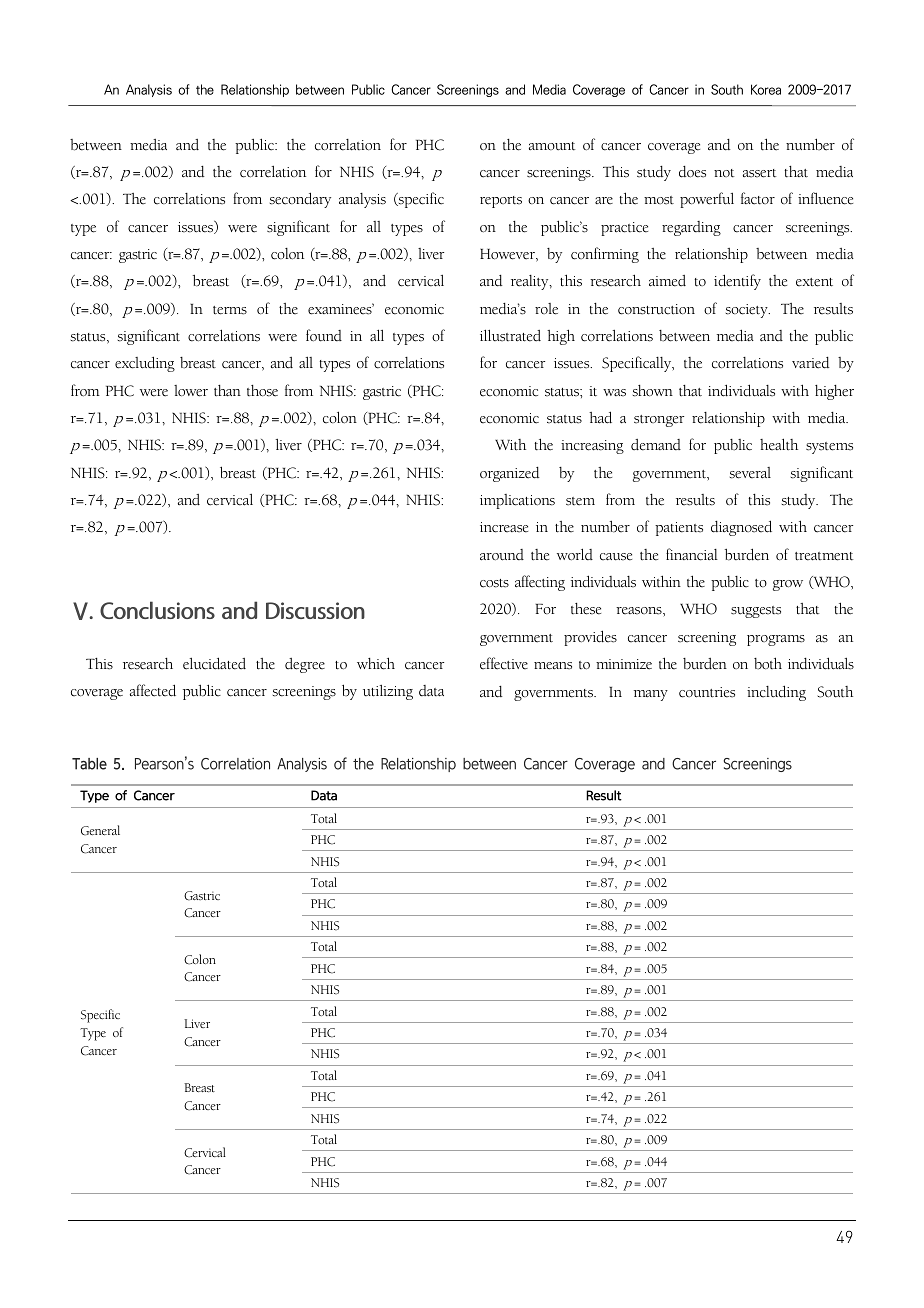 The width and height of the image is (924, 1308). I want to click on effective, so click(504, 663).
